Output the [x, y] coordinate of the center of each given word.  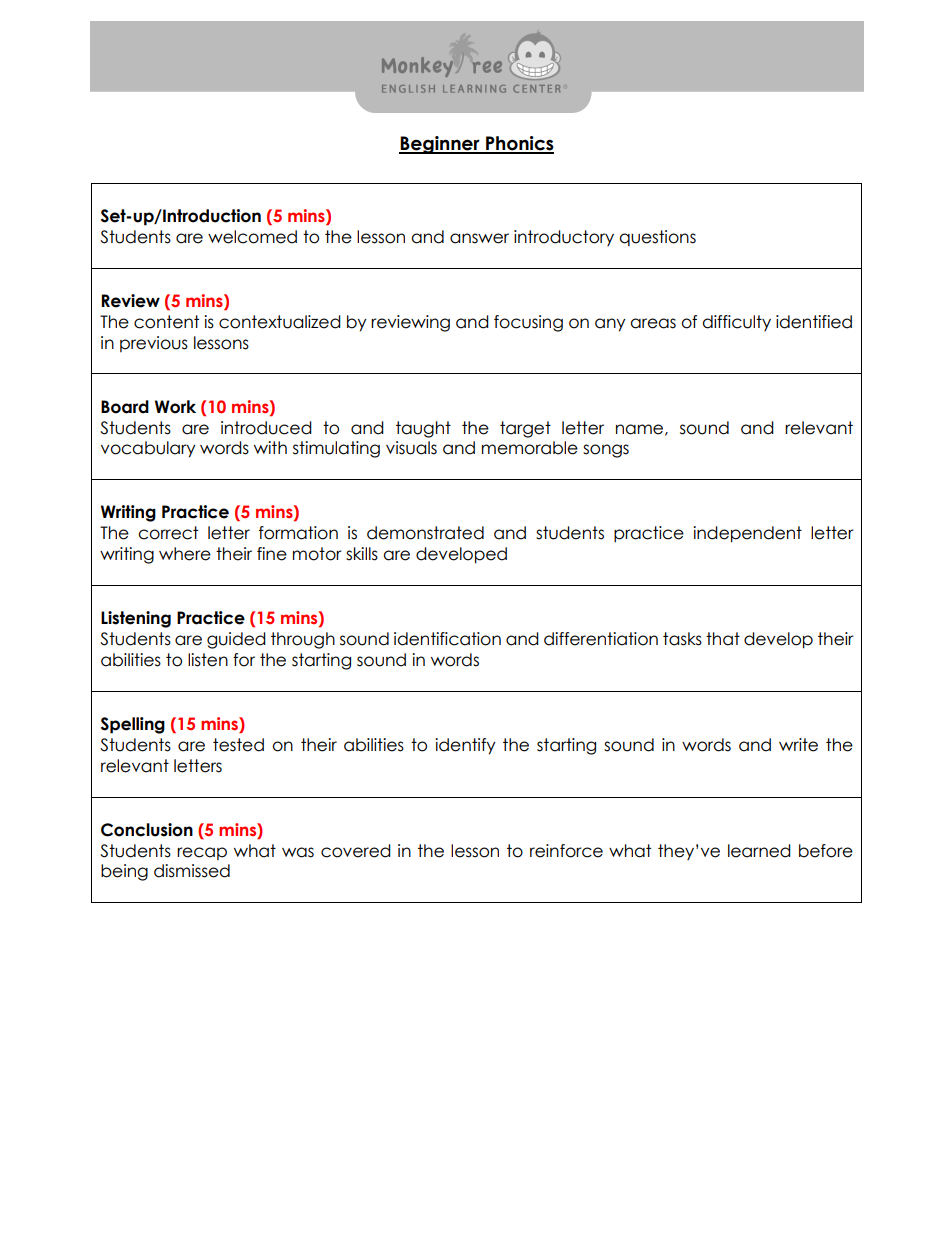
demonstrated [425, 533]
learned [759, 851]
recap [202, 853]
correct [168, 533]
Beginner [440, 145]
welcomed [252, 237]
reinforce [566, 851]
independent [747, 534]
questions [657, 238]
